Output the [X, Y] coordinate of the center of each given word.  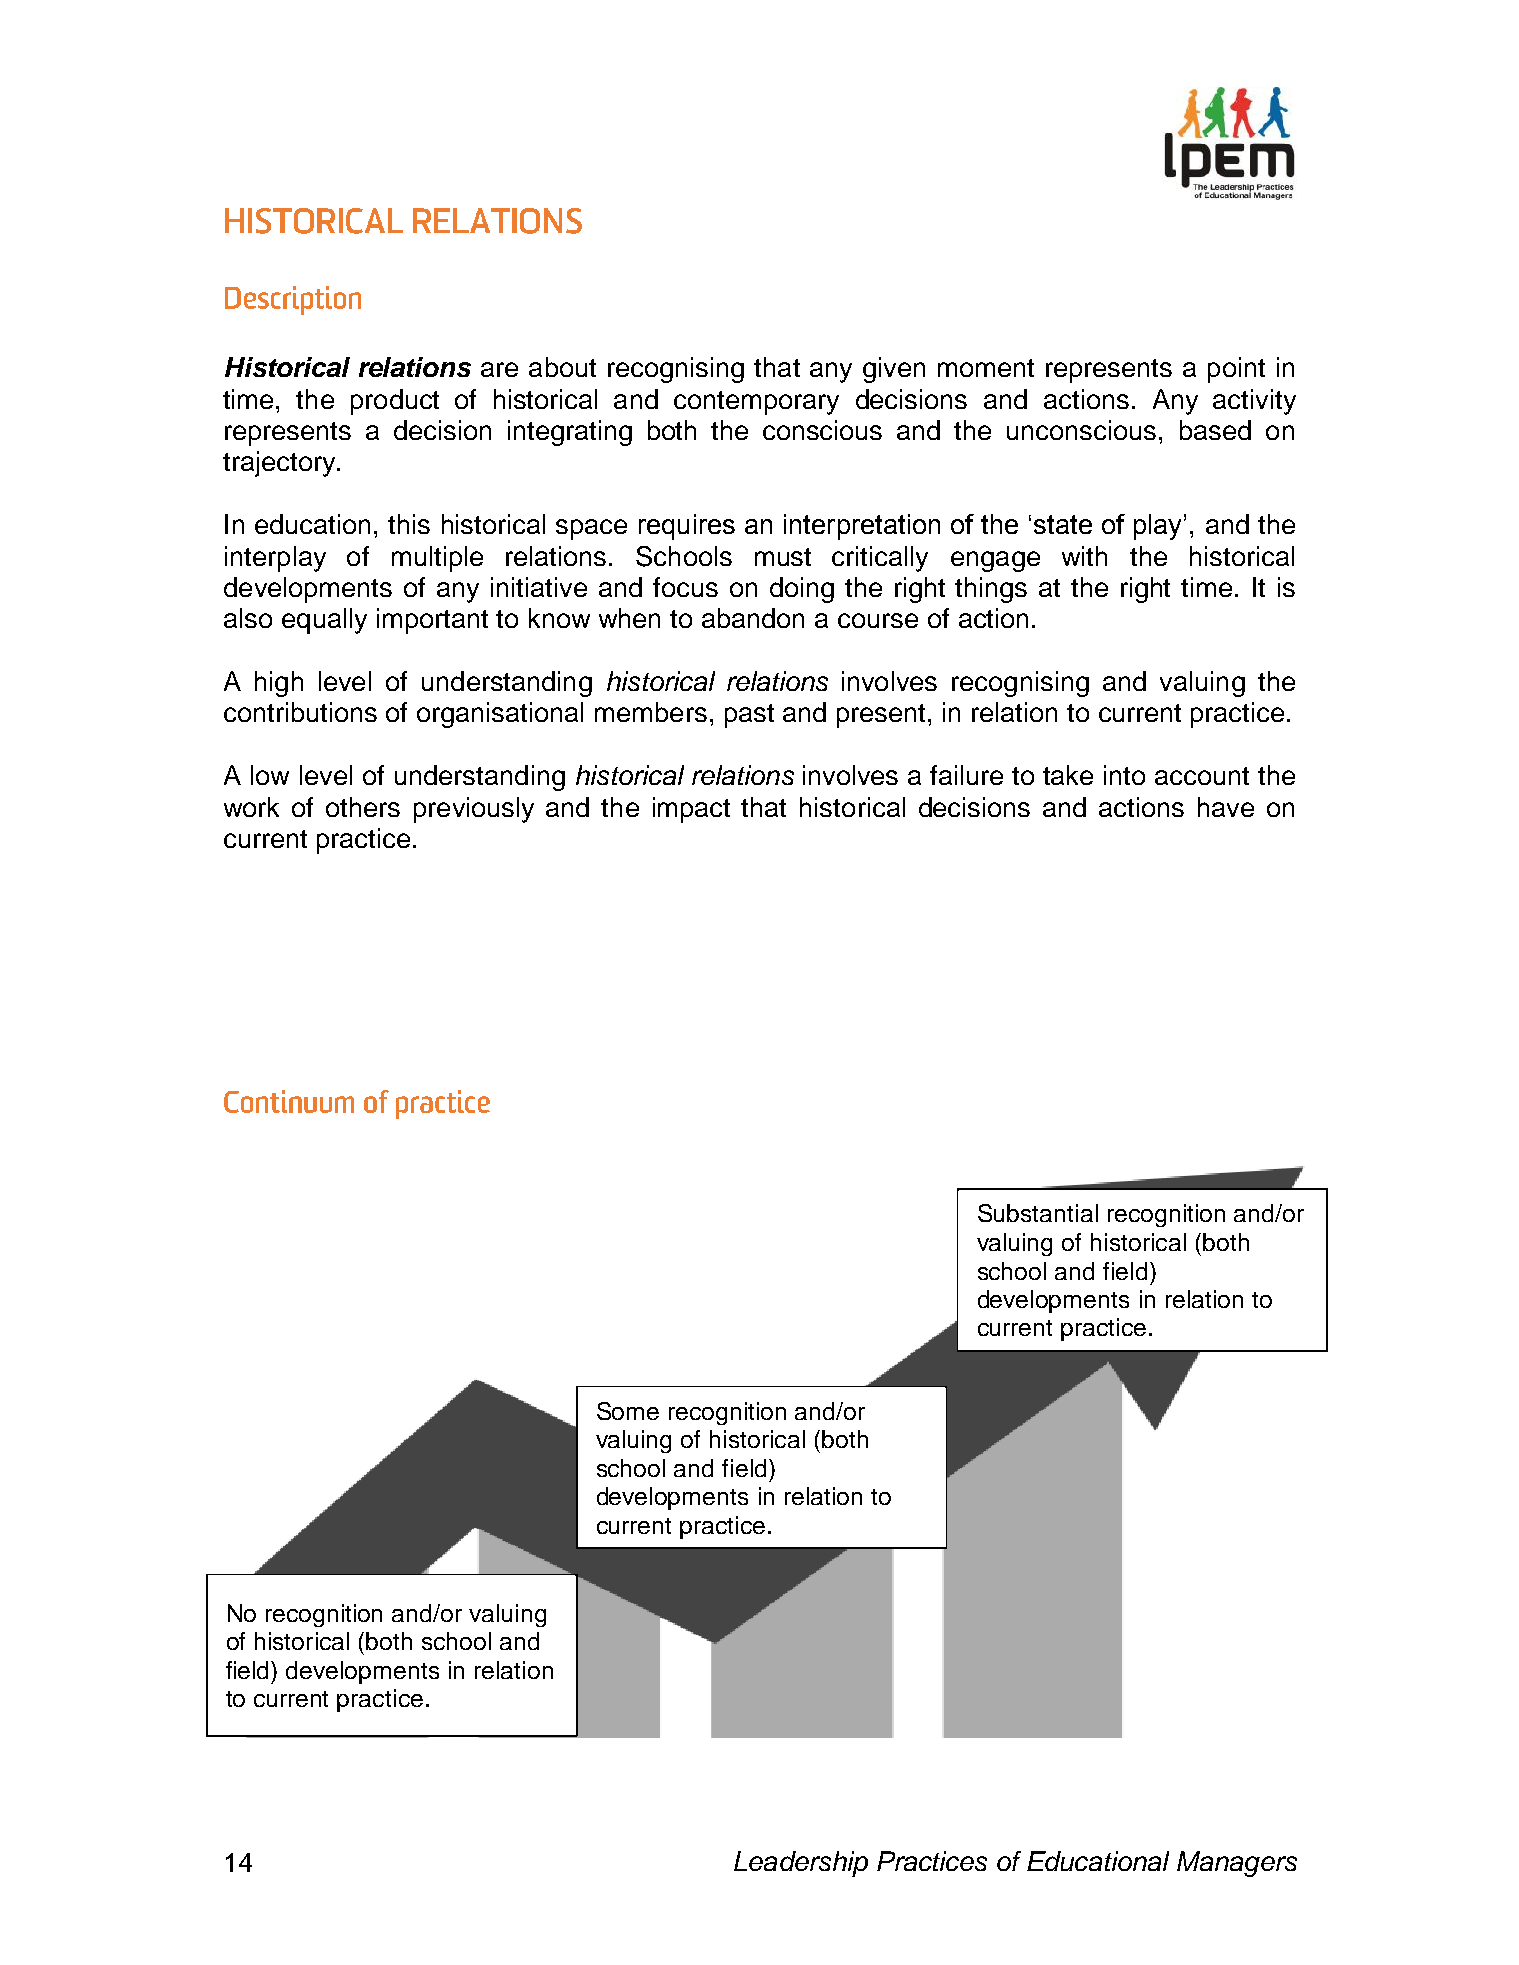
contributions [300, 712]
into [1124, 775]
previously [474, 810]
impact [691, 810]
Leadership [801, 1864]
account [1202, 776]
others [363, 807]
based [1215, 430]
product [395, 402]
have [1226, 807]
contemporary [756, 403]
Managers [1237, 1864]
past [749, 716]
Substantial [1038, 1213]
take [1068, 775]
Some [628, 1411]
